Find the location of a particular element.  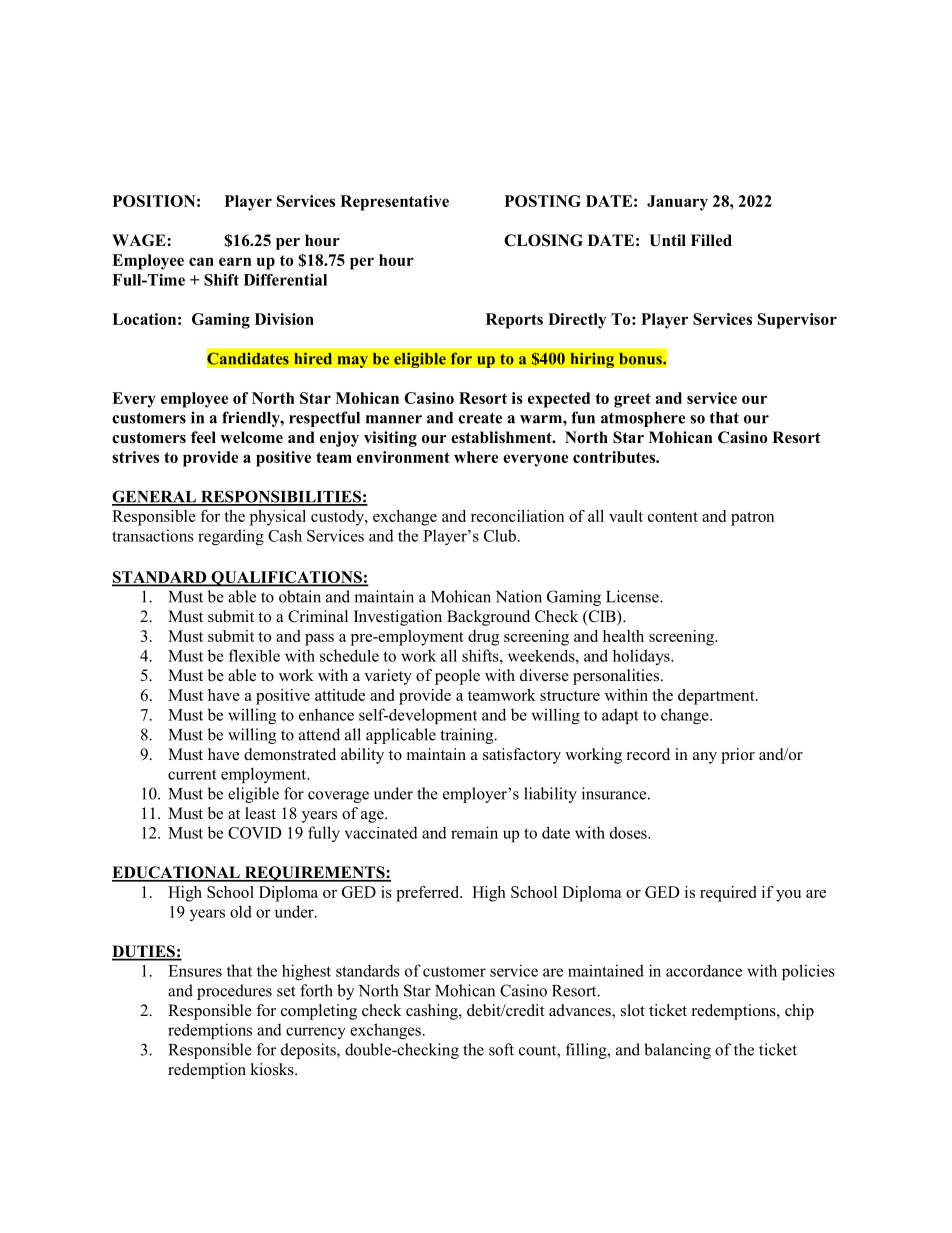

CLOSING is located at coordinates (543, 240).
